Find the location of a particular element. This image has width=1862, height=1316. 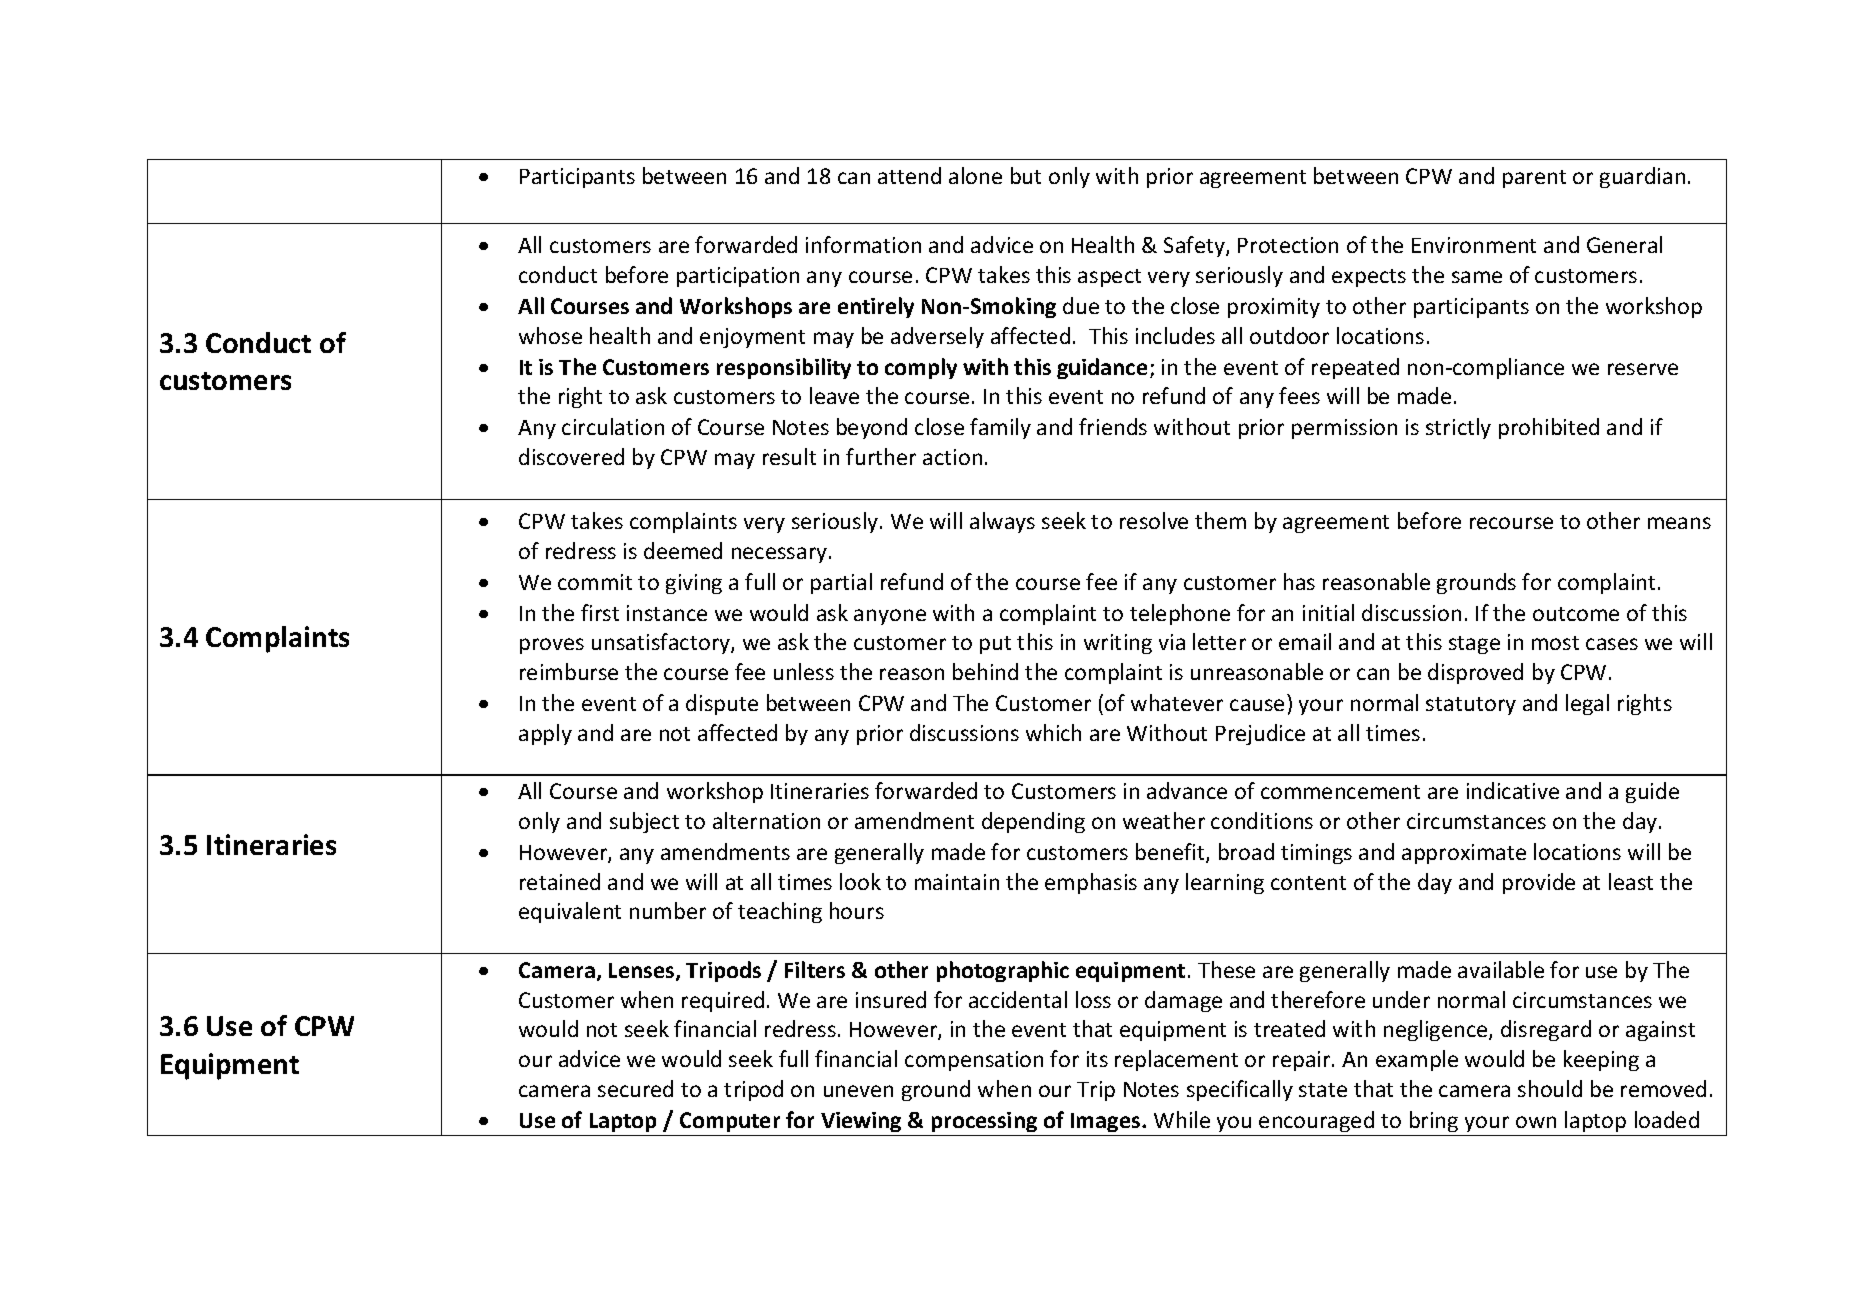

but is located at coordinates (1026, 175).
